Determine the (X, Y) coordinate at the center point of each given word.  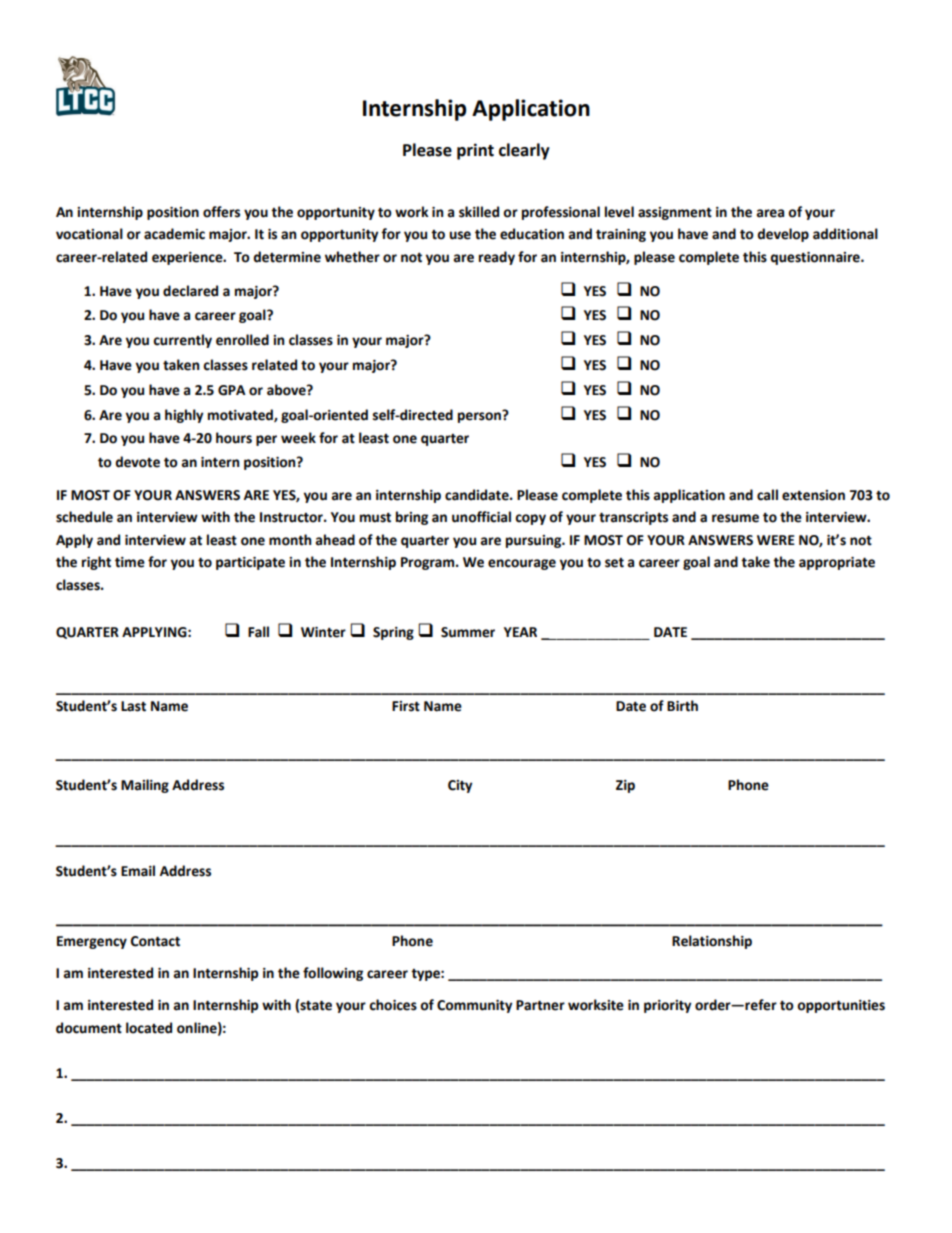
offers (221, 212)
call (767, 495)
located (149, 1028)
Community (474, 1006)
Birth (682, 706)
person (480, 416)
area (770, 213)
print (475, 151)
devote (137, 462)
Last (133, 706)
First (406, 706)
